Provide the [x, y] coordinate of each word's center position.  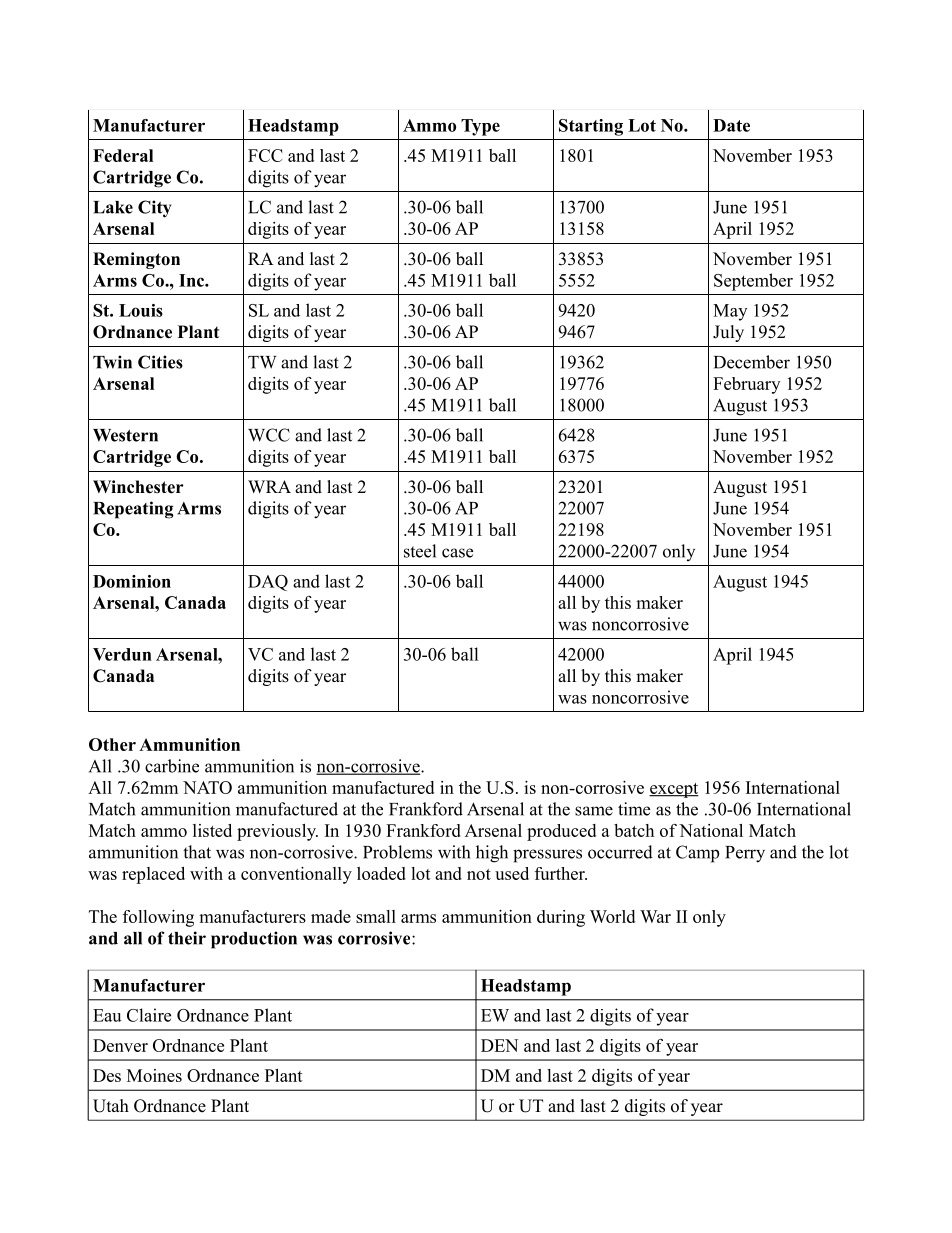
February [746, 385]
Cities [160, 362]
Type [480, 127]
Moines [154, 1075]
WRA [269, 486]
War [655, 916]
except [674, 790]
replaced [153, 875]
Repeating [133, 510]
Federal [123, 155]
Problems [397, 852]
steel [420, 551]
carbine [172, 766]
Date [731, 125]
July [728, 333]
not [479, 874]
